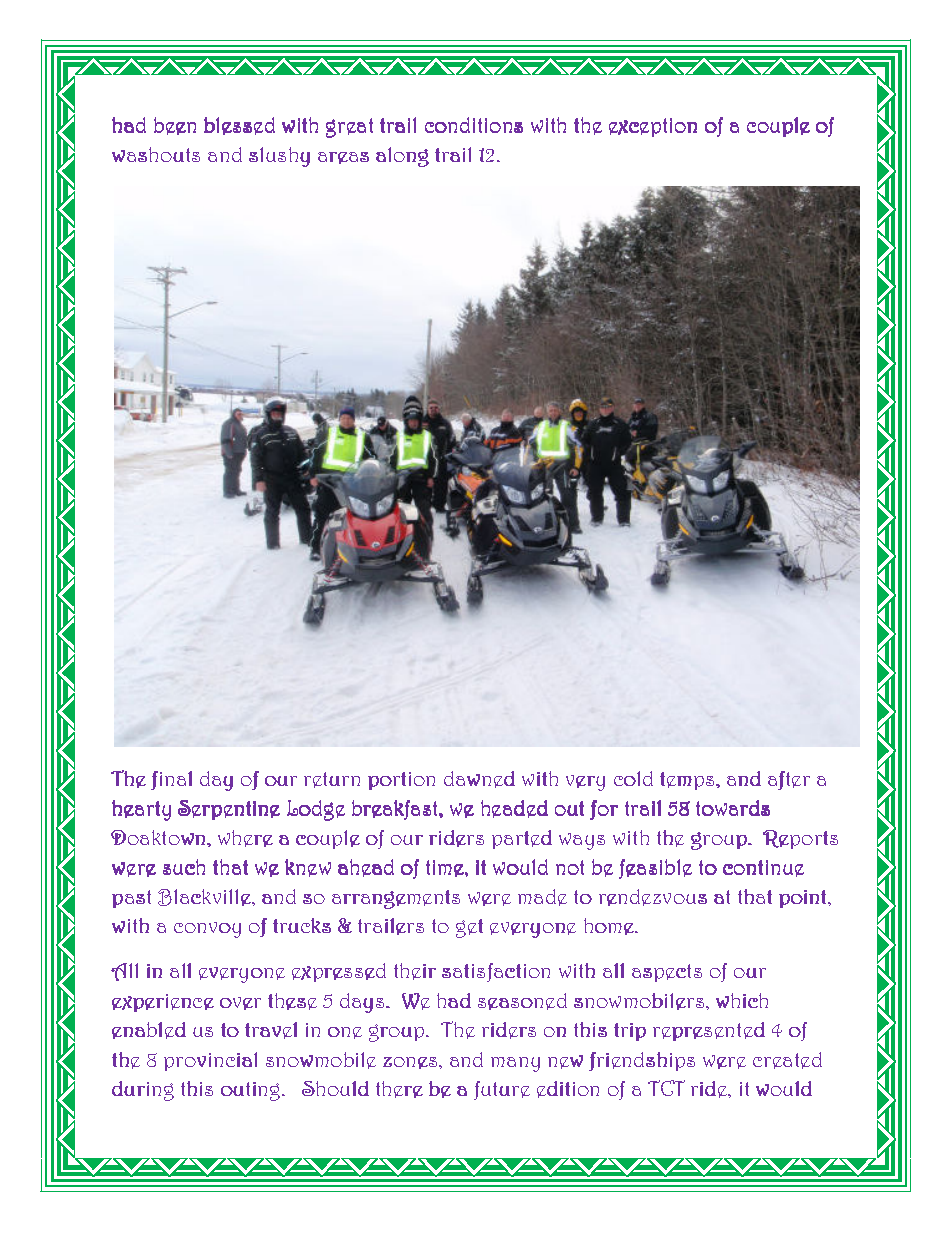 The width and height of the image is (952, 1233). What do you see at coordinates (175, 126) in the image?
I see `been` at bounding box center [175, 126].
